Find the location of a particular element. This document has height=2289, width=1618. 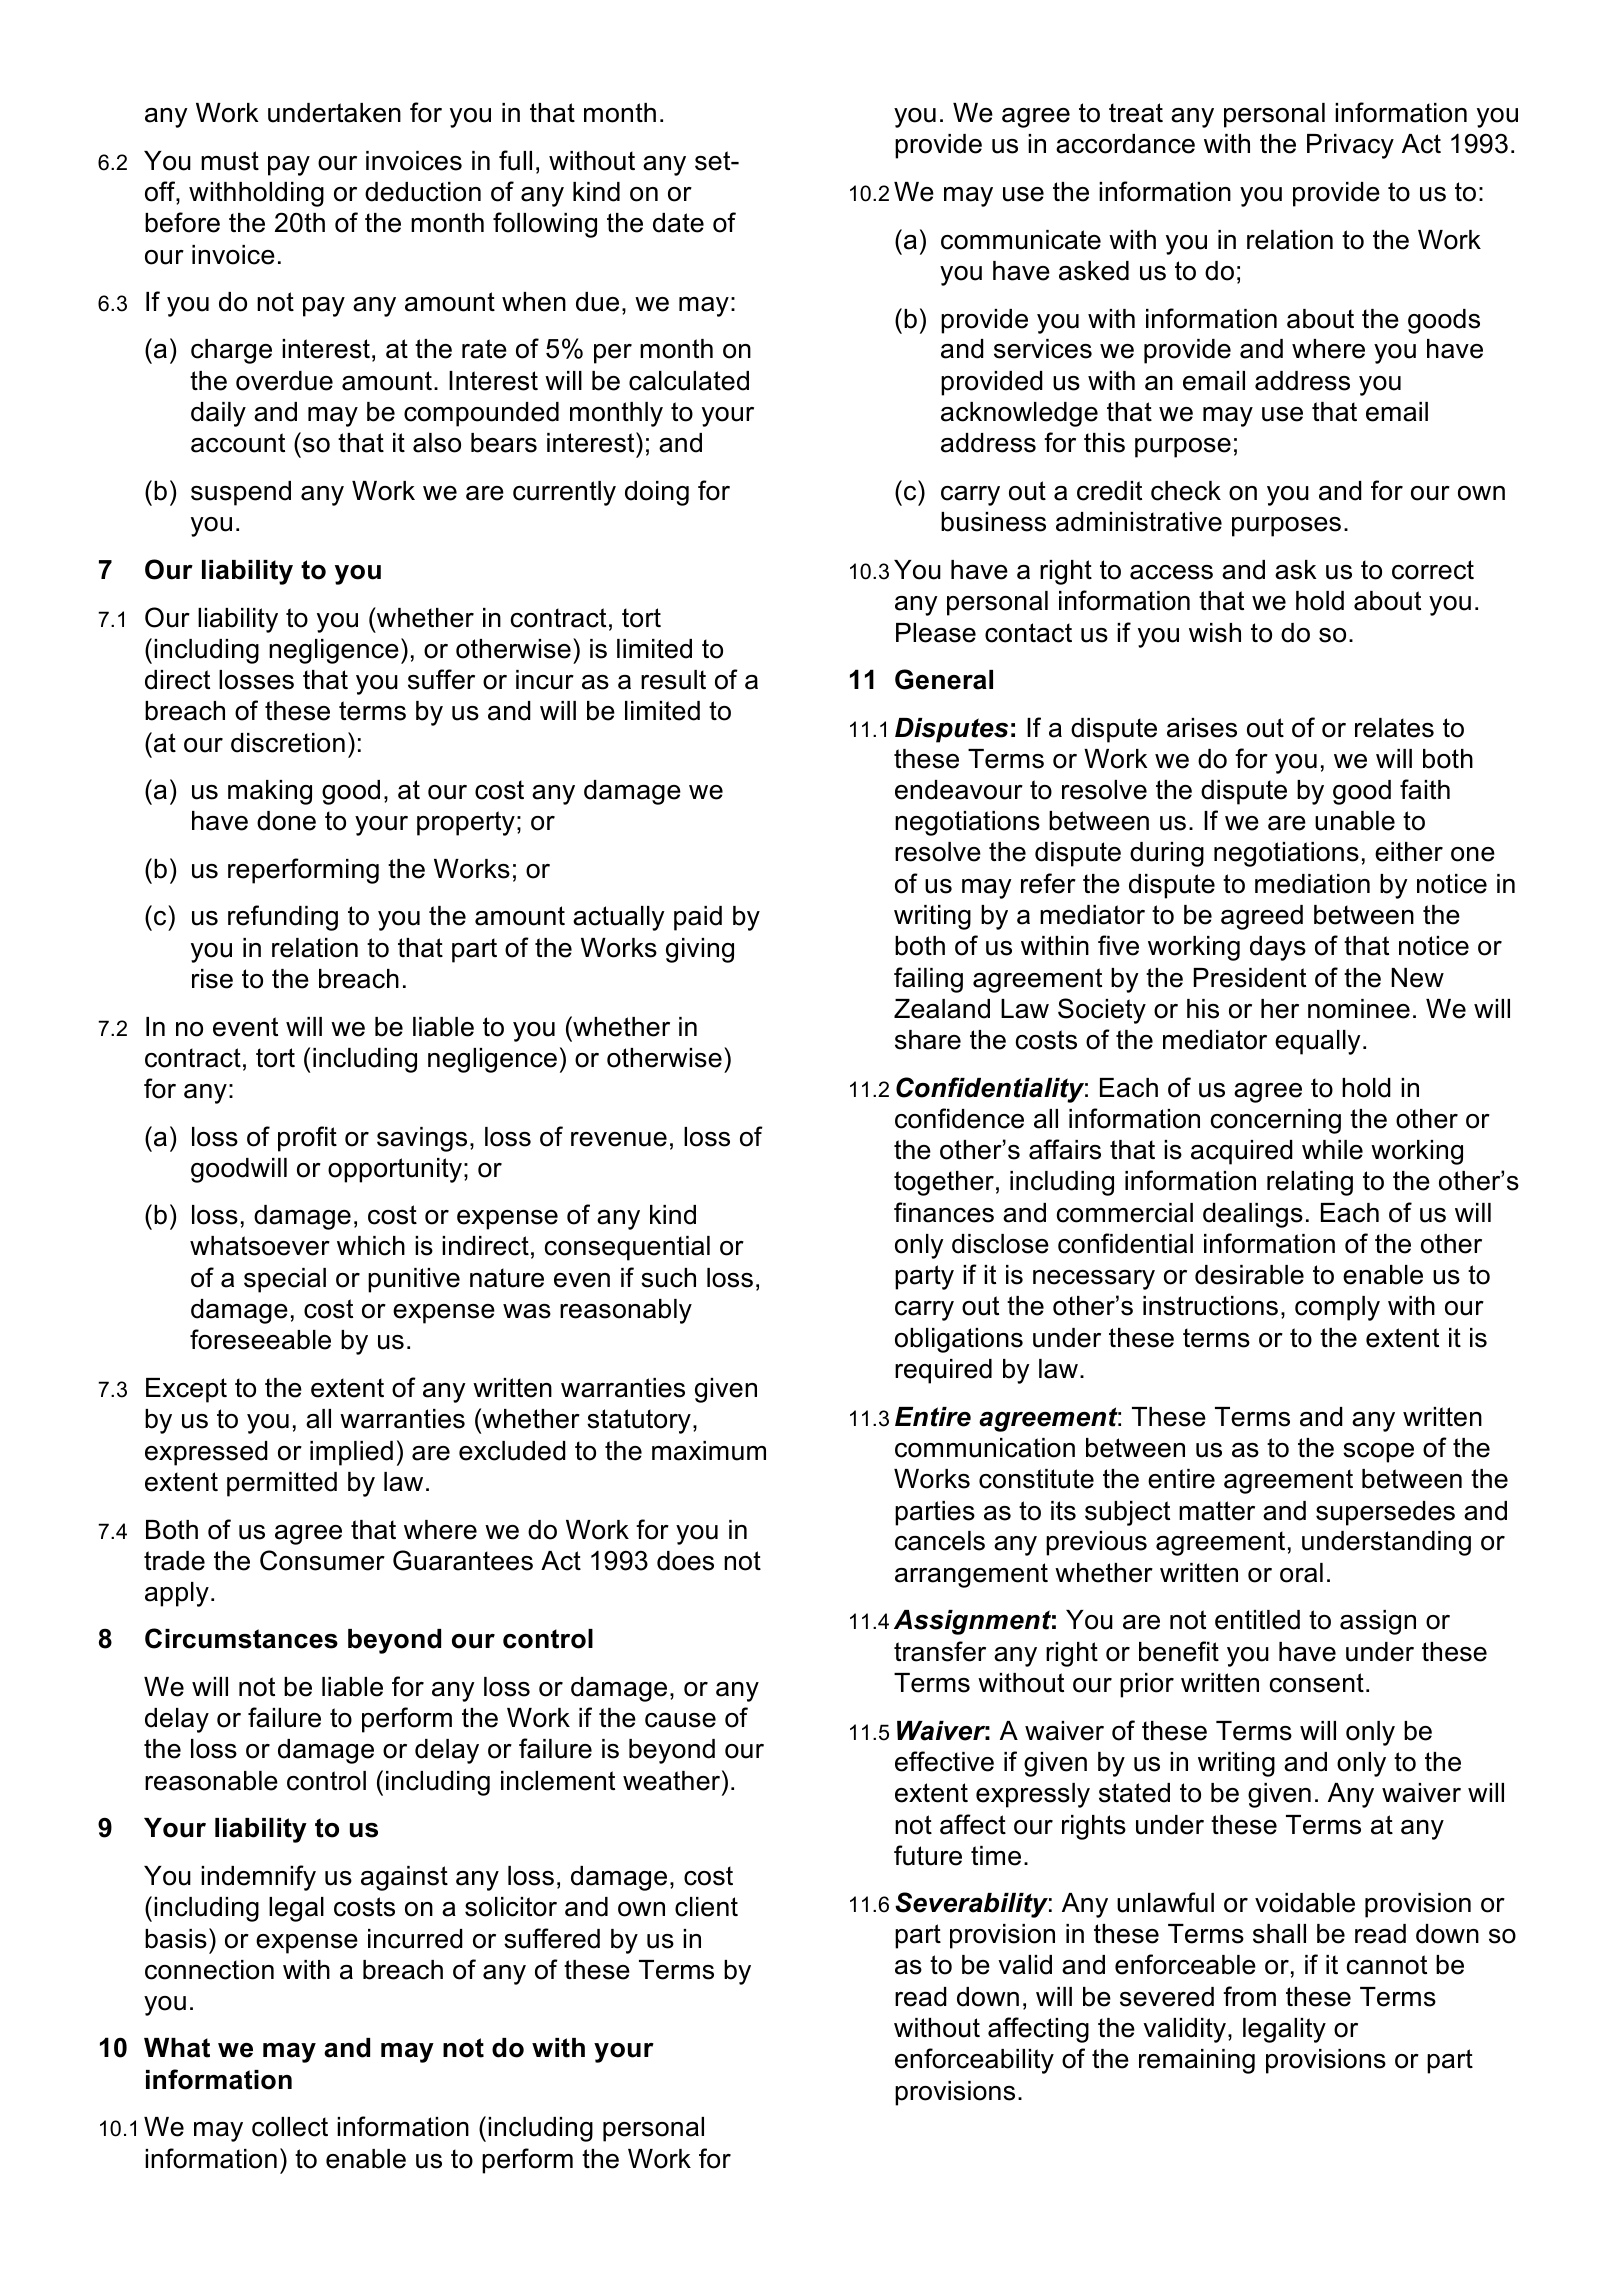

Consumer is located at coordinates (322, 1560).
